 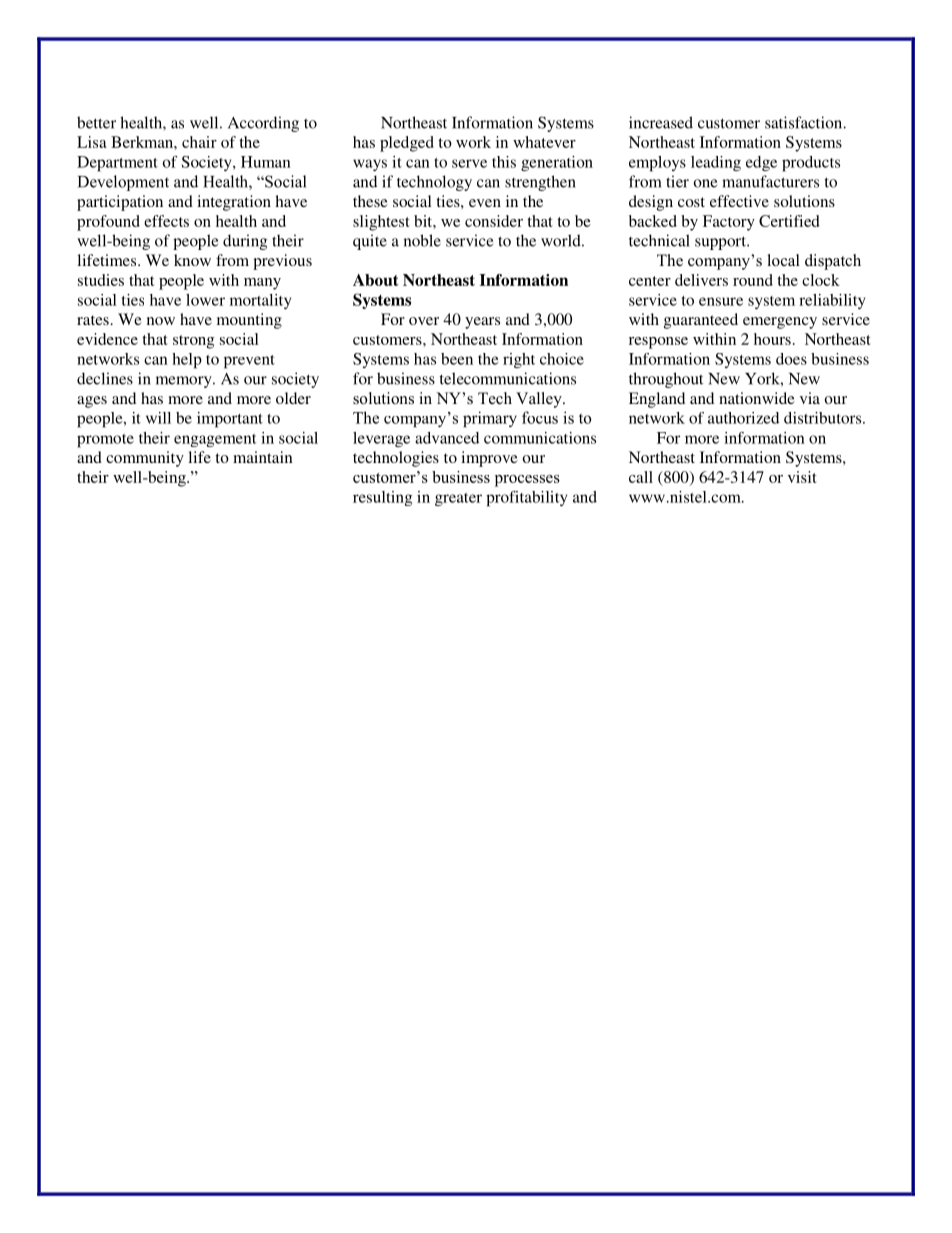 What do you see at coordinates (661, 122) in the page?
I see `increased` at bounding box center [661, 122].
